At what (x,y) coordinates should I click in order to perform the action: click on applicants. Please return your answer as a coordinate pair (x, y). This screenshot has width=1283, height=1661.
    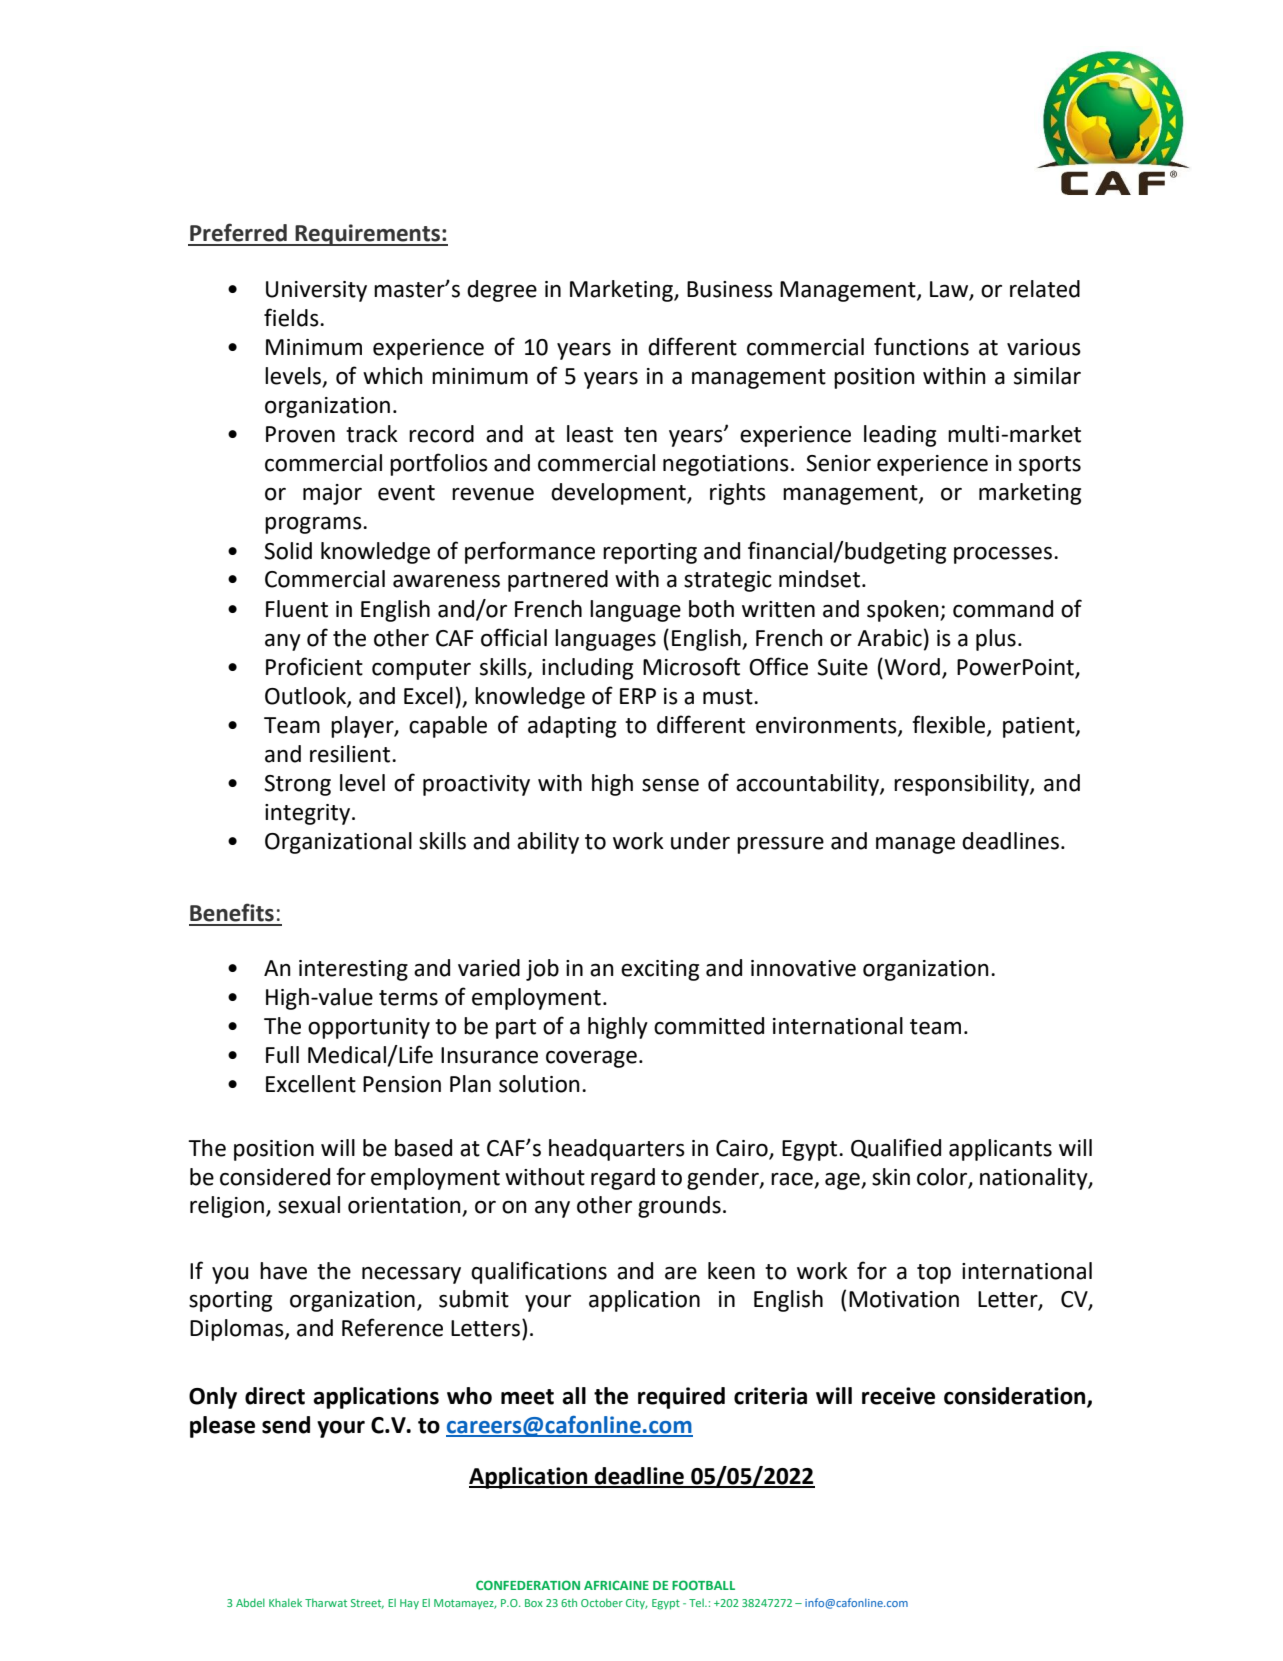
    Looking at the image, I should click on (1000, 1150).
